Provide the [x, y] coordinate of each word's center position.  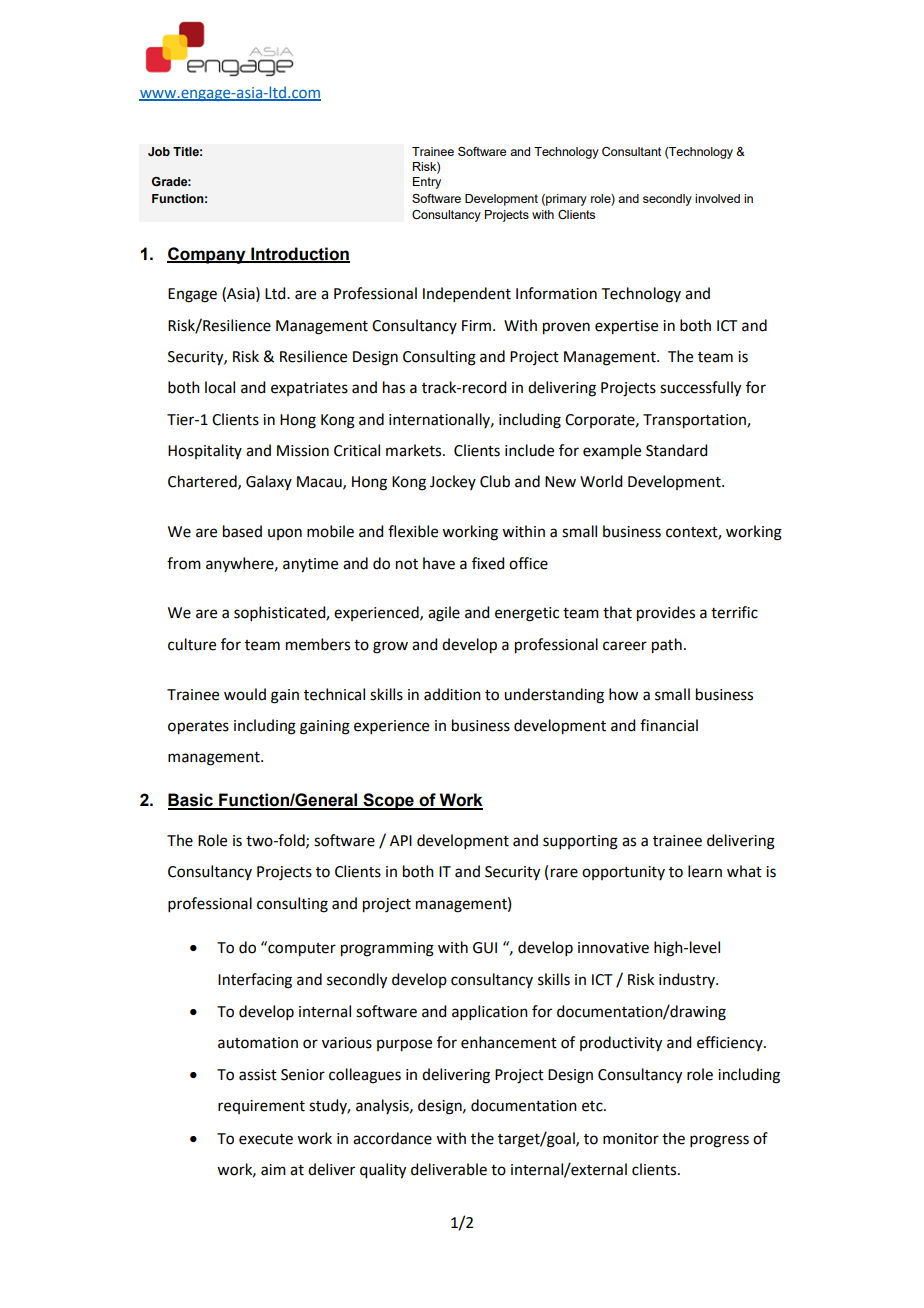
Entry [427, 183]
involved [717, 198]
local [220, 387]
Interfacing [255, 981]
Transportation [695, 421]
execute [266, 1139]
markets [415, 450]
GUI [485, 948]
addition [452, 694]
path [667, 646]
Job [159, 152]
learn [705, 871]
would [245, 694]
